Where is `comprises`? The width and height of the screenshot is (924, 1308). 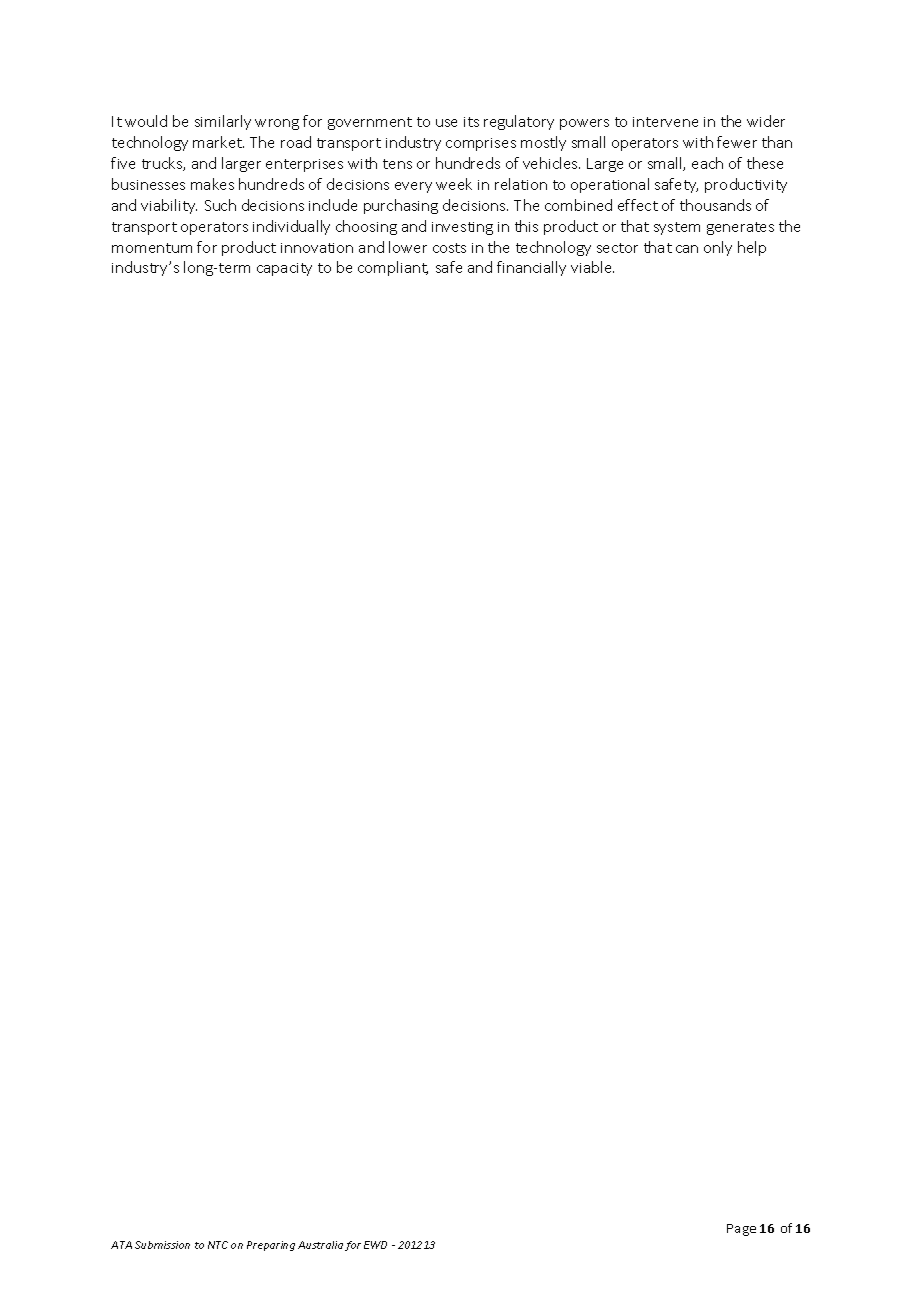 comprises is located at coordinates (481, 144).
